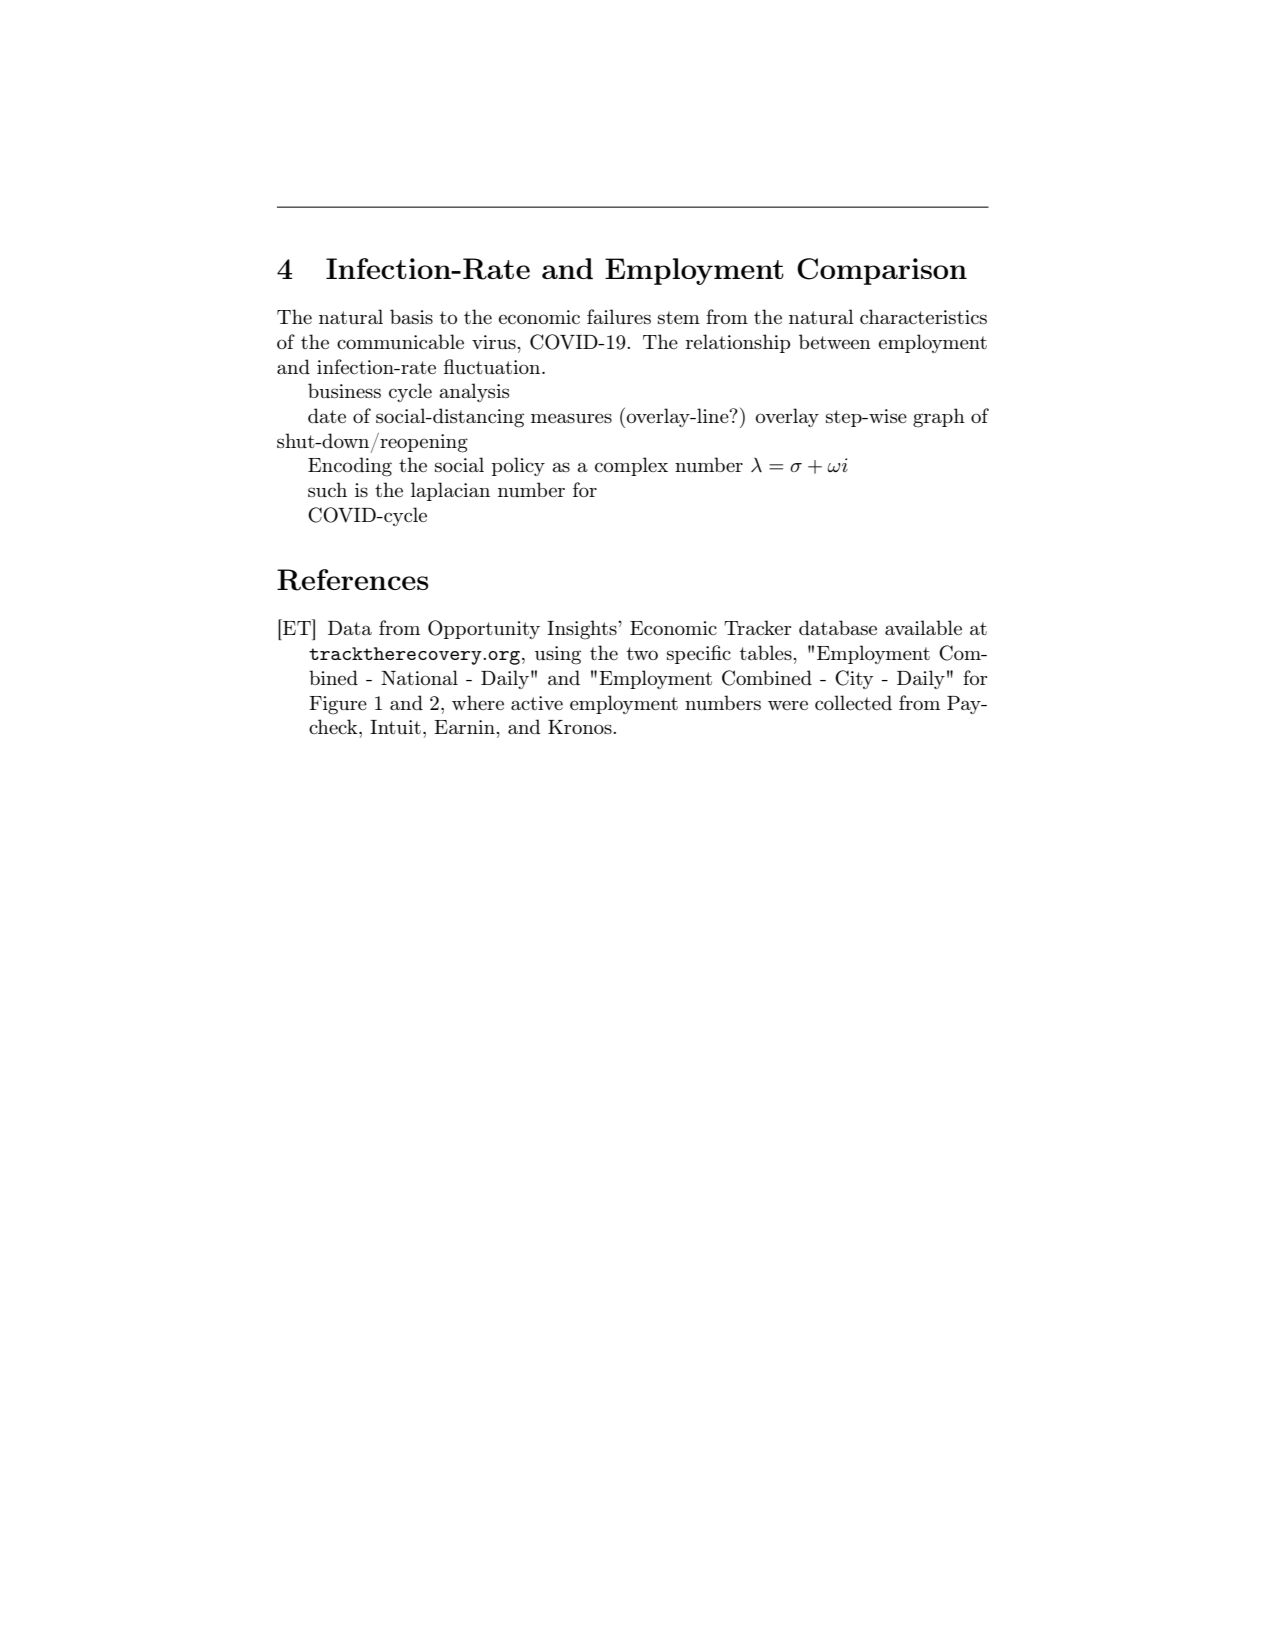 This screenshot has height=1639, width=1267. What do you see at coordinates (619, 316) in the screenshot?
I see `failures` at bounding box center [619, 316].
